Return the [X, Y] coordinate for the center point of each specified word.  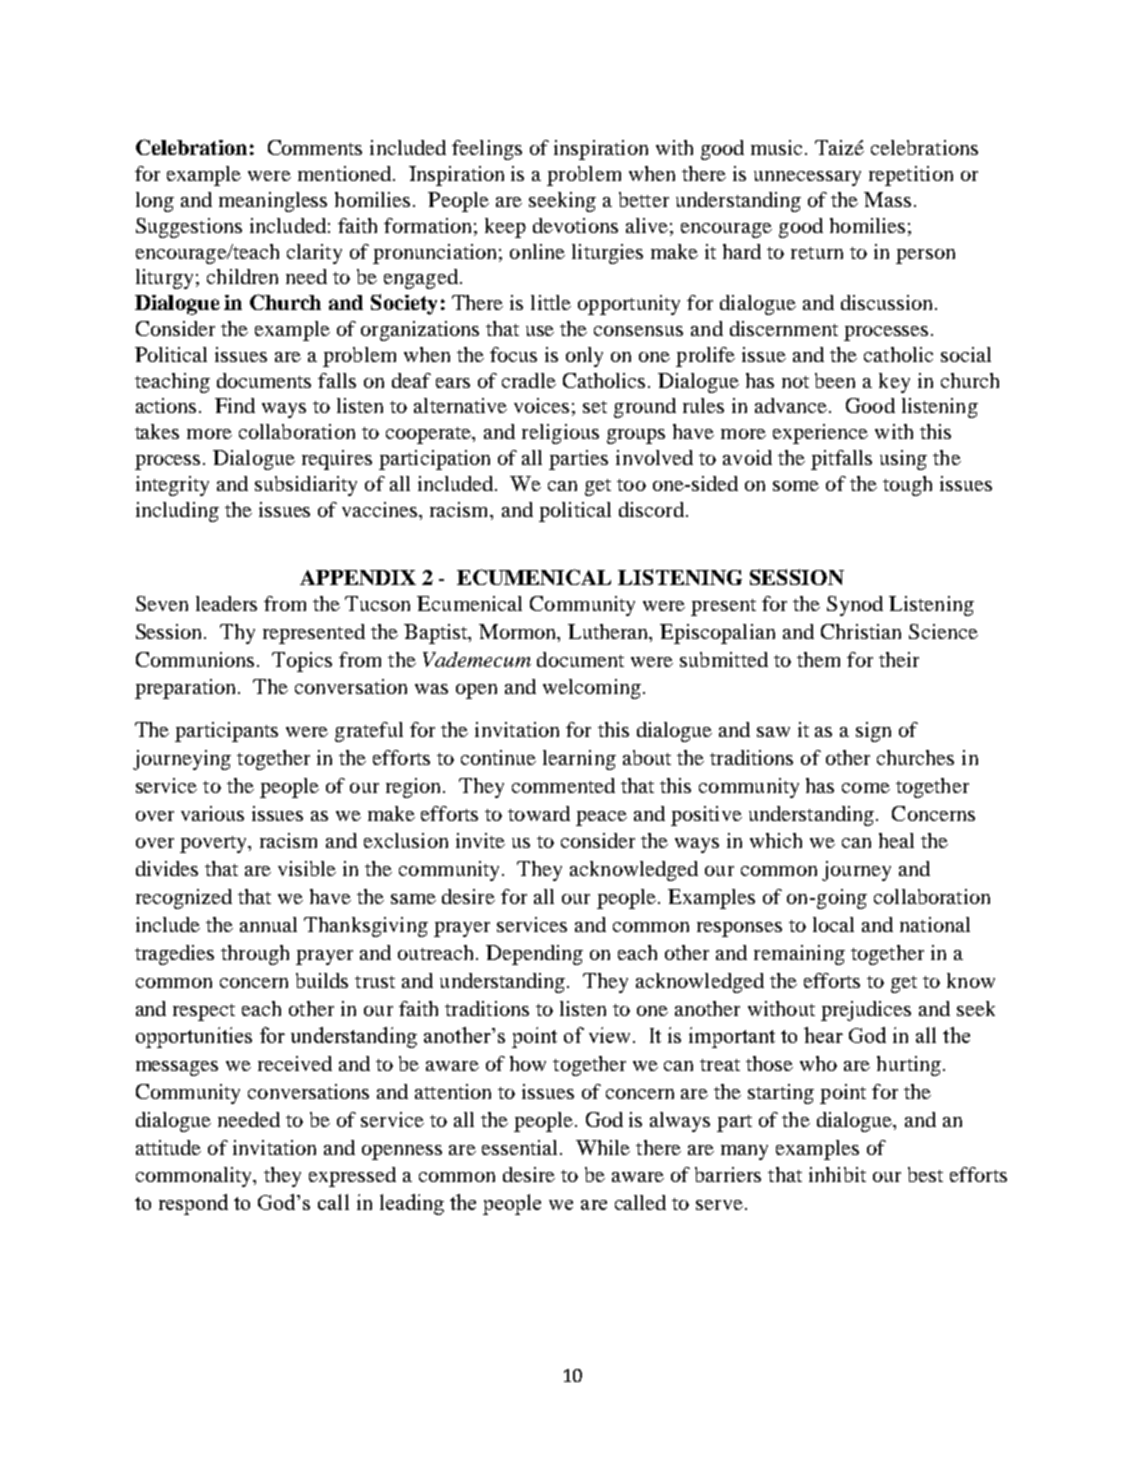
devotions [575, 225]
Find [235, 405]
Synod [855, 606]
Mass [887, 199]
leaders [226, 603]
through [255, 955]
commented [563, 785]
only [584, 357]
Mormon [519, 631]
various [212, 813]
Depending [534, 955]
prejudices [866, 1011]
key [894, 383]
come [866, 788]
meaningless [273, 202]
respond [193, 1204]
